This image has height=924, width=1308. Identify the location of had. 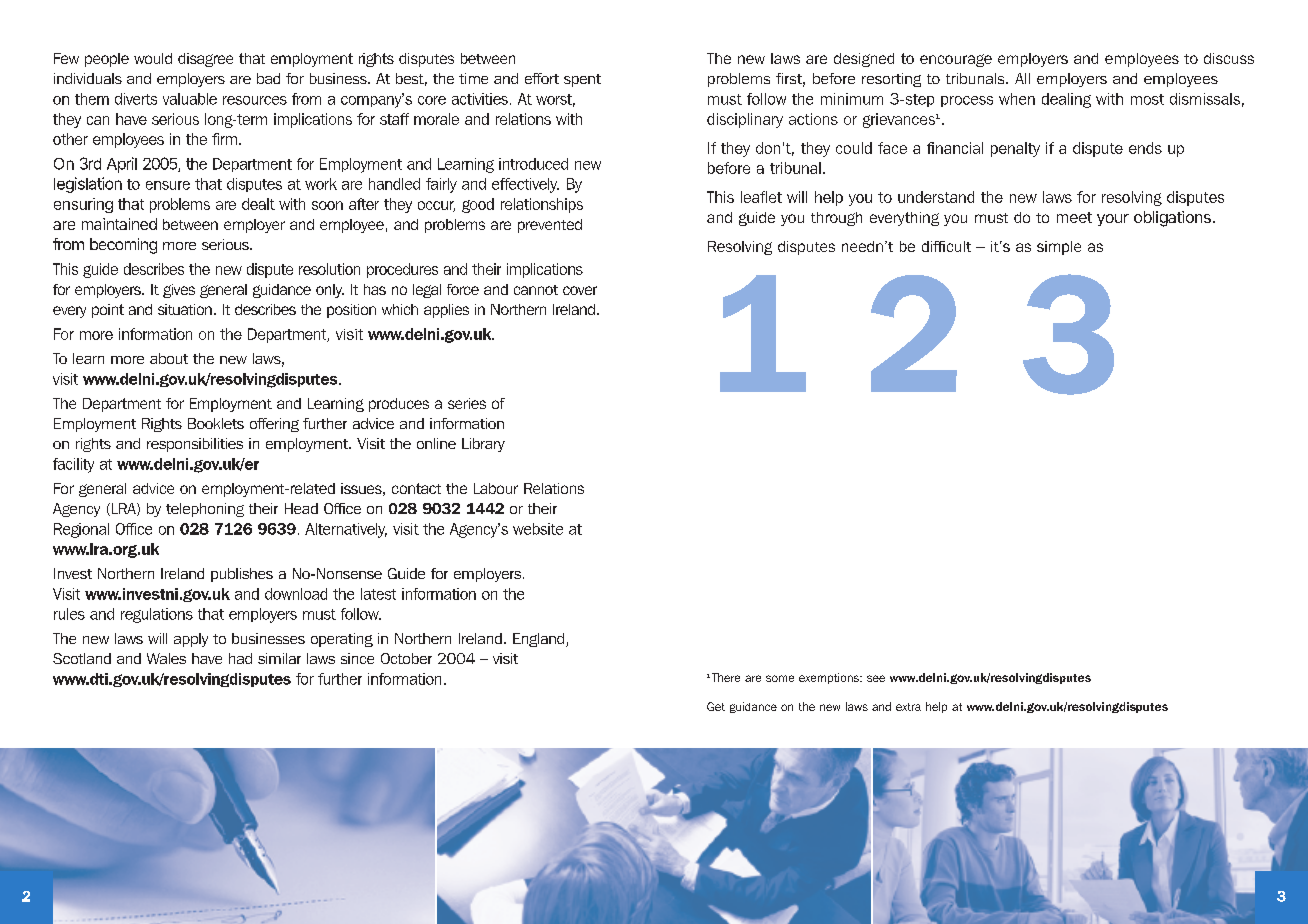
(240, 658).
